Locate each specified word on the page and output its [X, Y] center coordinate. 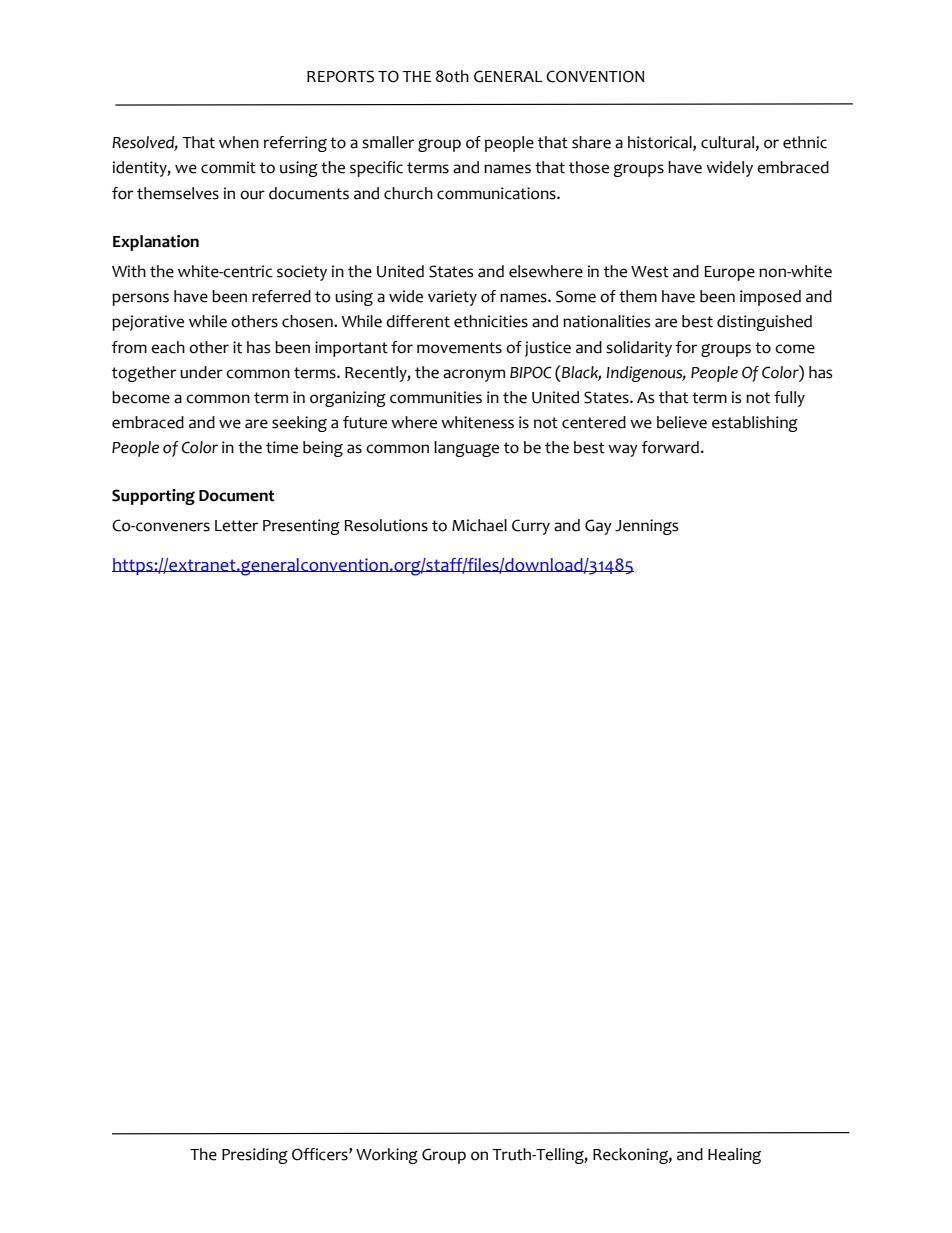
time [282, 447]
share [591, 142]
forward [670, 447]
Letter [236, 526]
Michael [479, 525]
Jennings [646, 527]
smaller [388, 142]
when [239, 142]
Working [387, 1156]
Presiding [255, 1156]
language [466, 449]
